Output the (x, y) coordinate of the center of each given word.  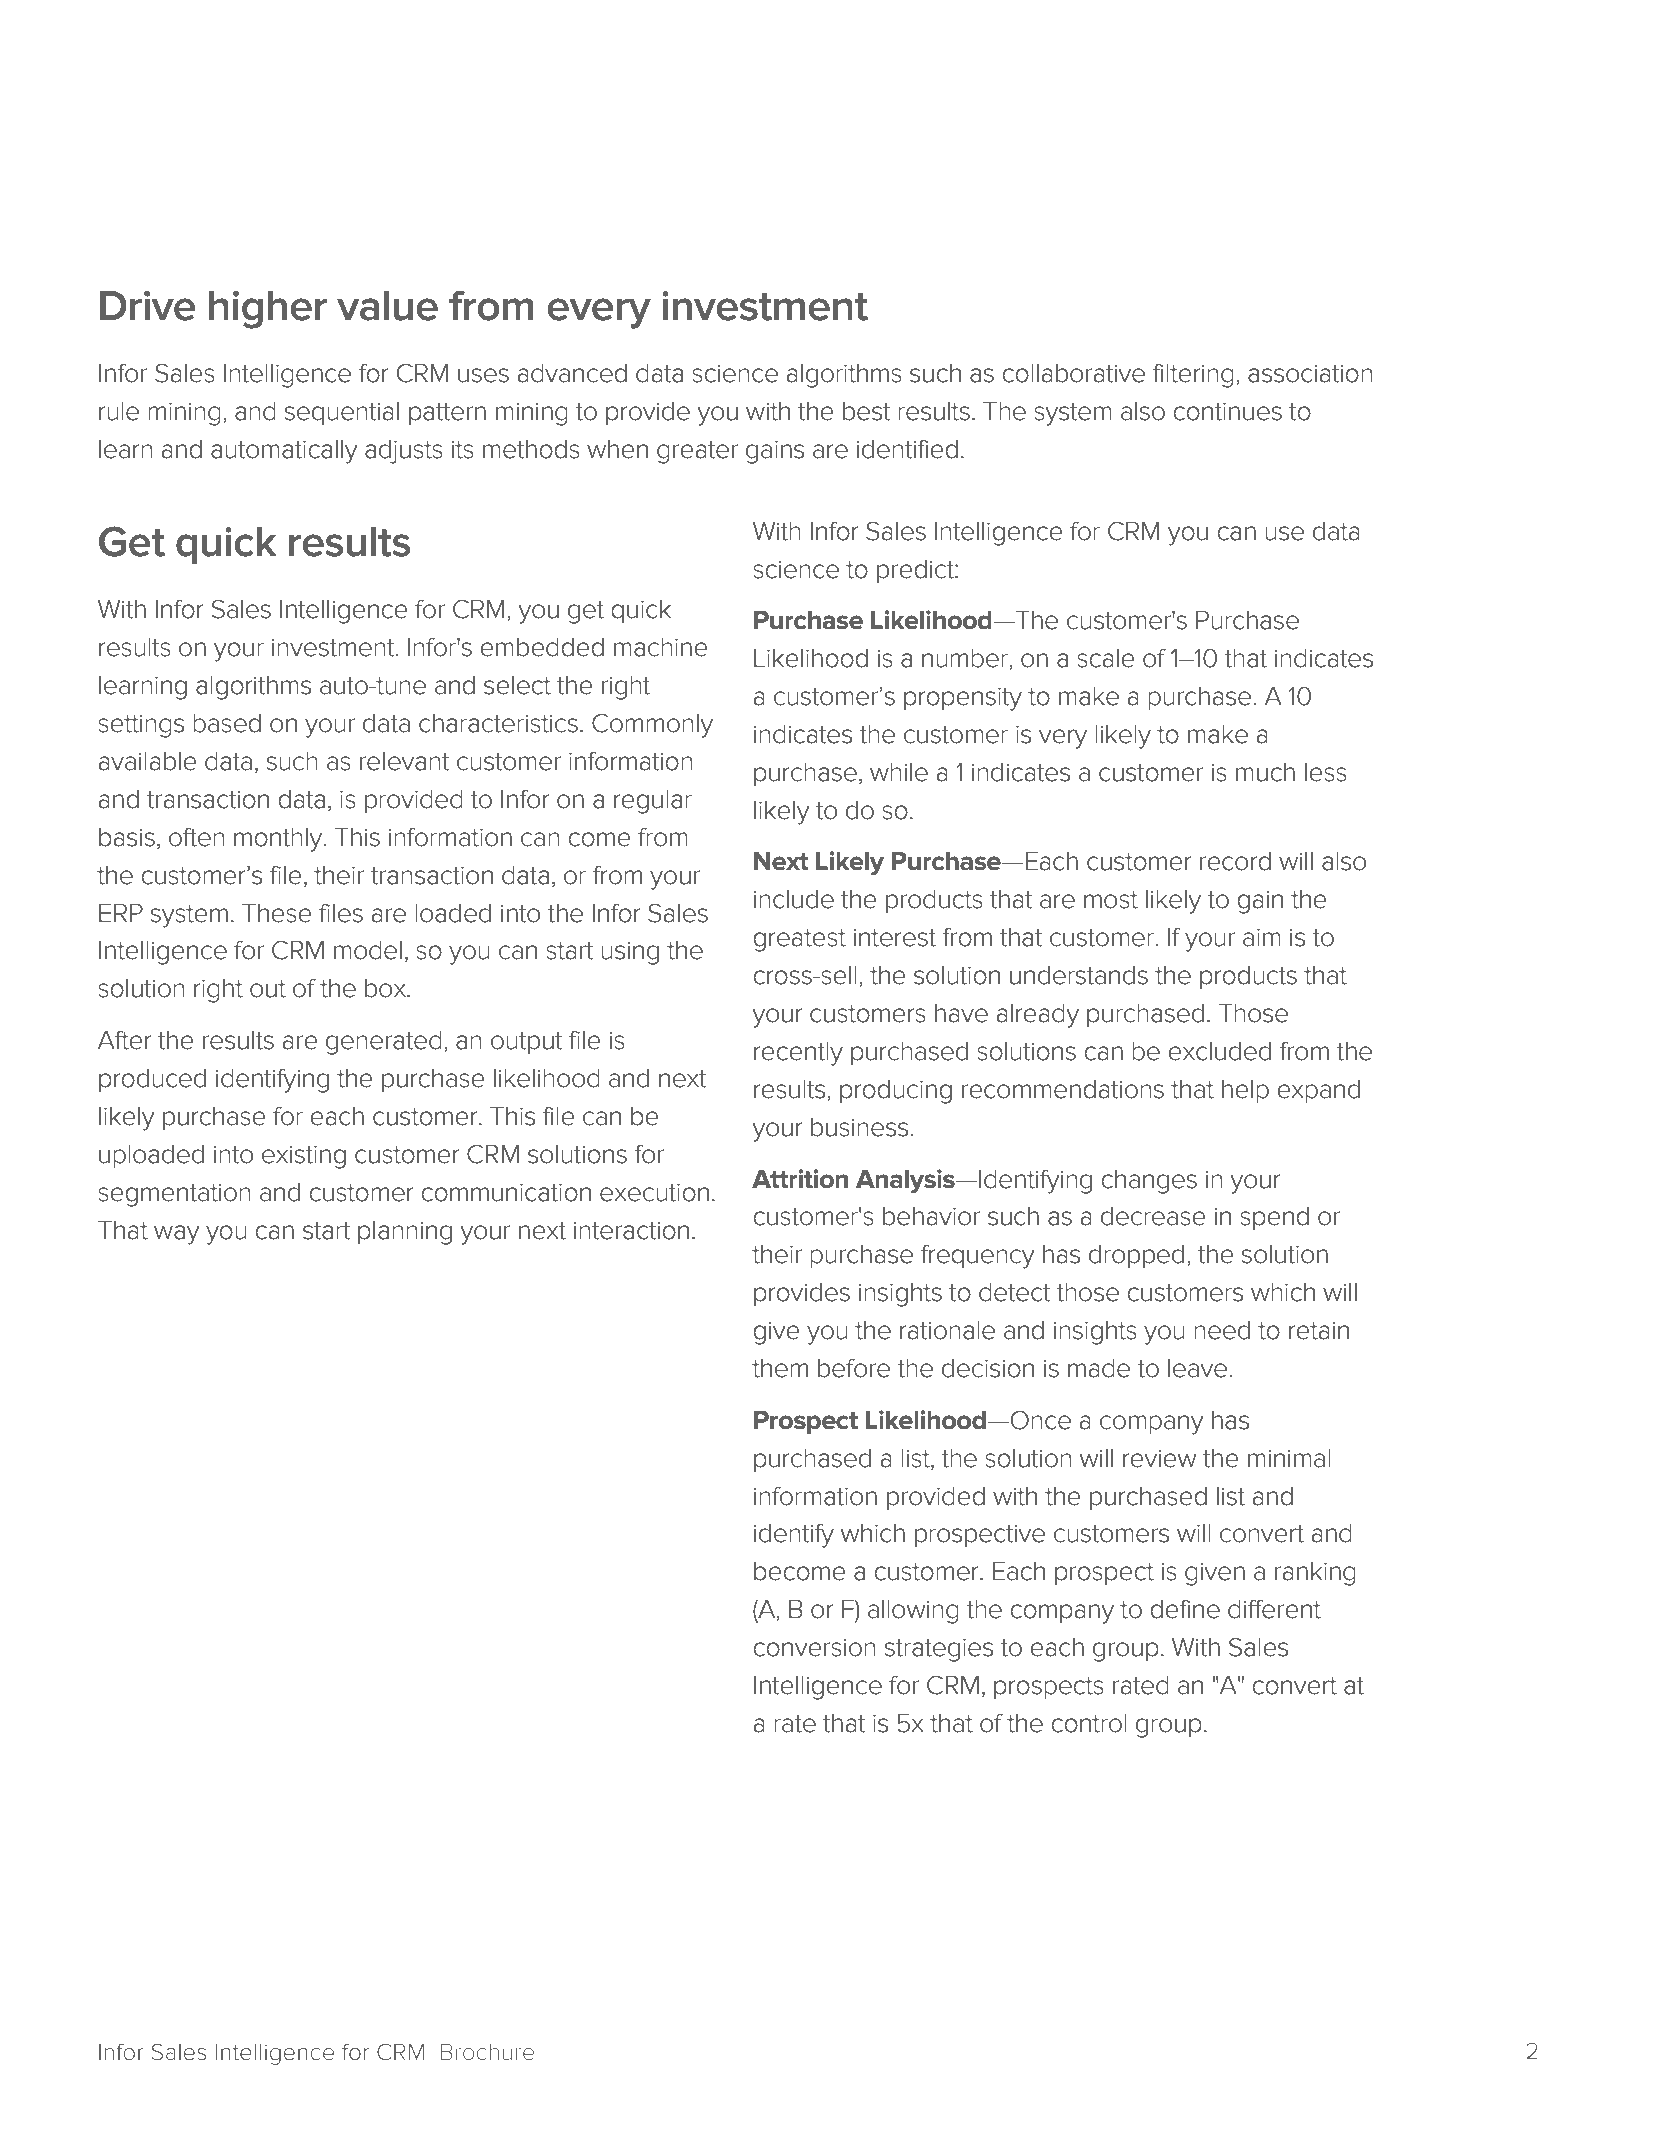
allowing (913, 1612)
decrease (1153, 1216)
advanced (572, 373)
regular (653, 802)
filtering (1193, 376)
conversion (814, 1647)
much (1265, 772)
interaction (631, 1230)
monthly (279, 840)
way (177, 1235)
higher (268, 310)
